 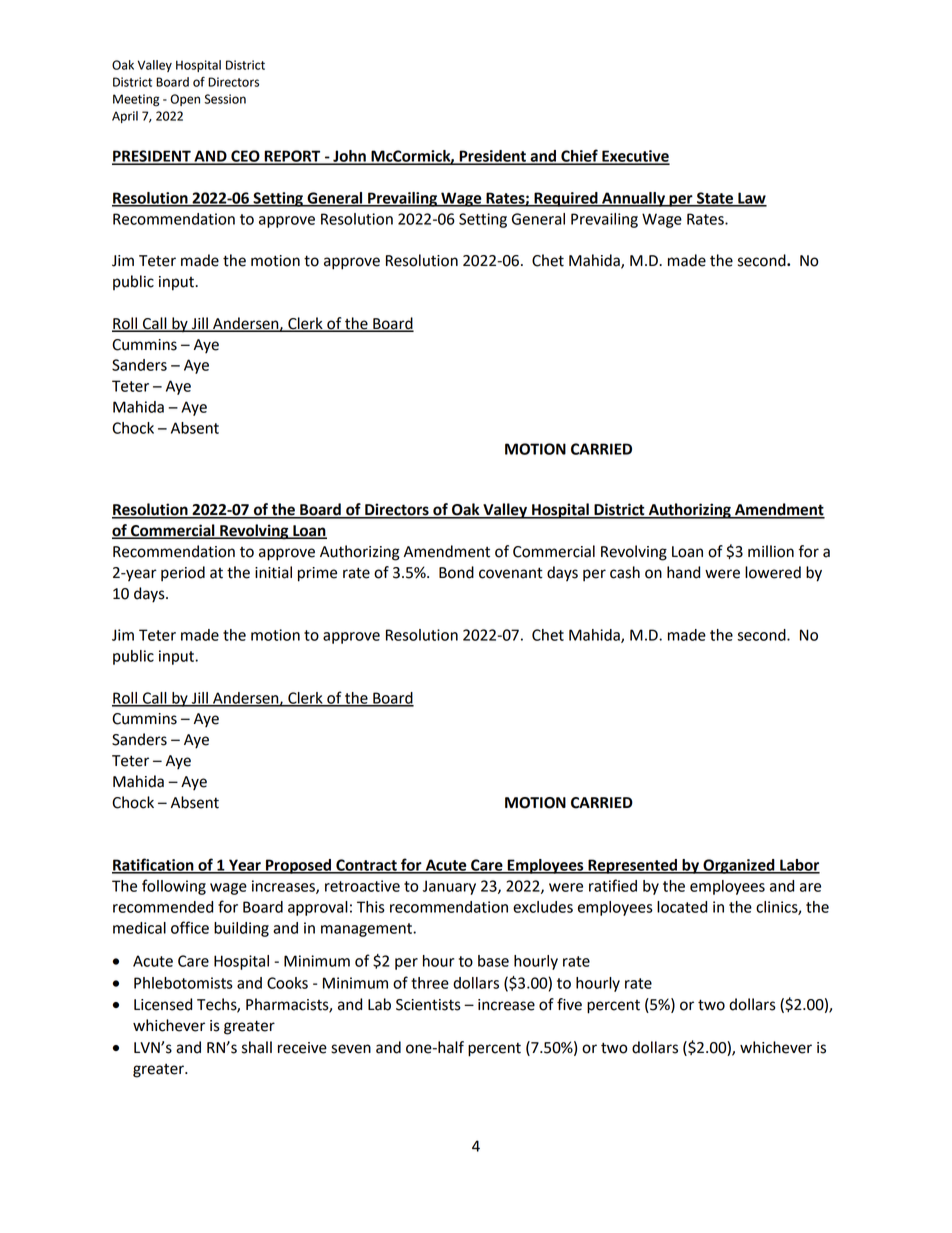 I want to click on Bond, so click(x=456, y=572).
